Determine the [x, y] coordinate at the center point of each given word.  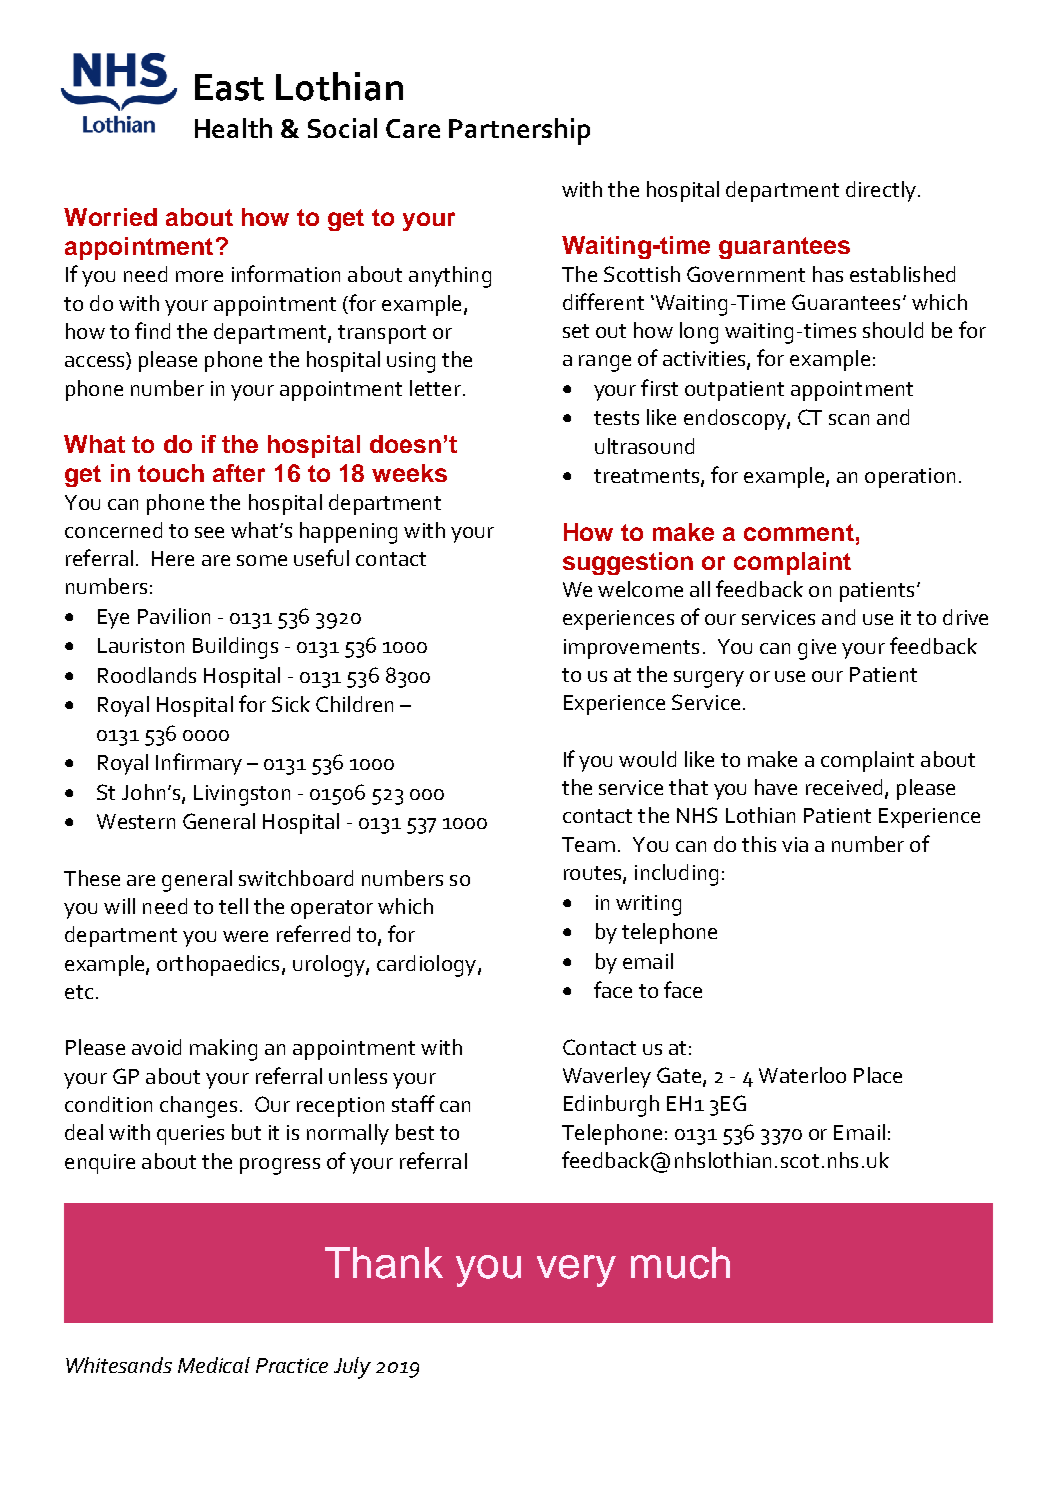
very [576, 1271]
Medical [214, 1365]
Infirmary [199, 764]
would [647, 759]
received [844, 787]
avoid [156, 1047]
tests [616, 418]
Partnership [519, 131]
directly [881, 191]
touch [171, 473]
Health [233, 128]
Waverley [607, 1077]
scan [849, 419]
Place [878, 1075]
